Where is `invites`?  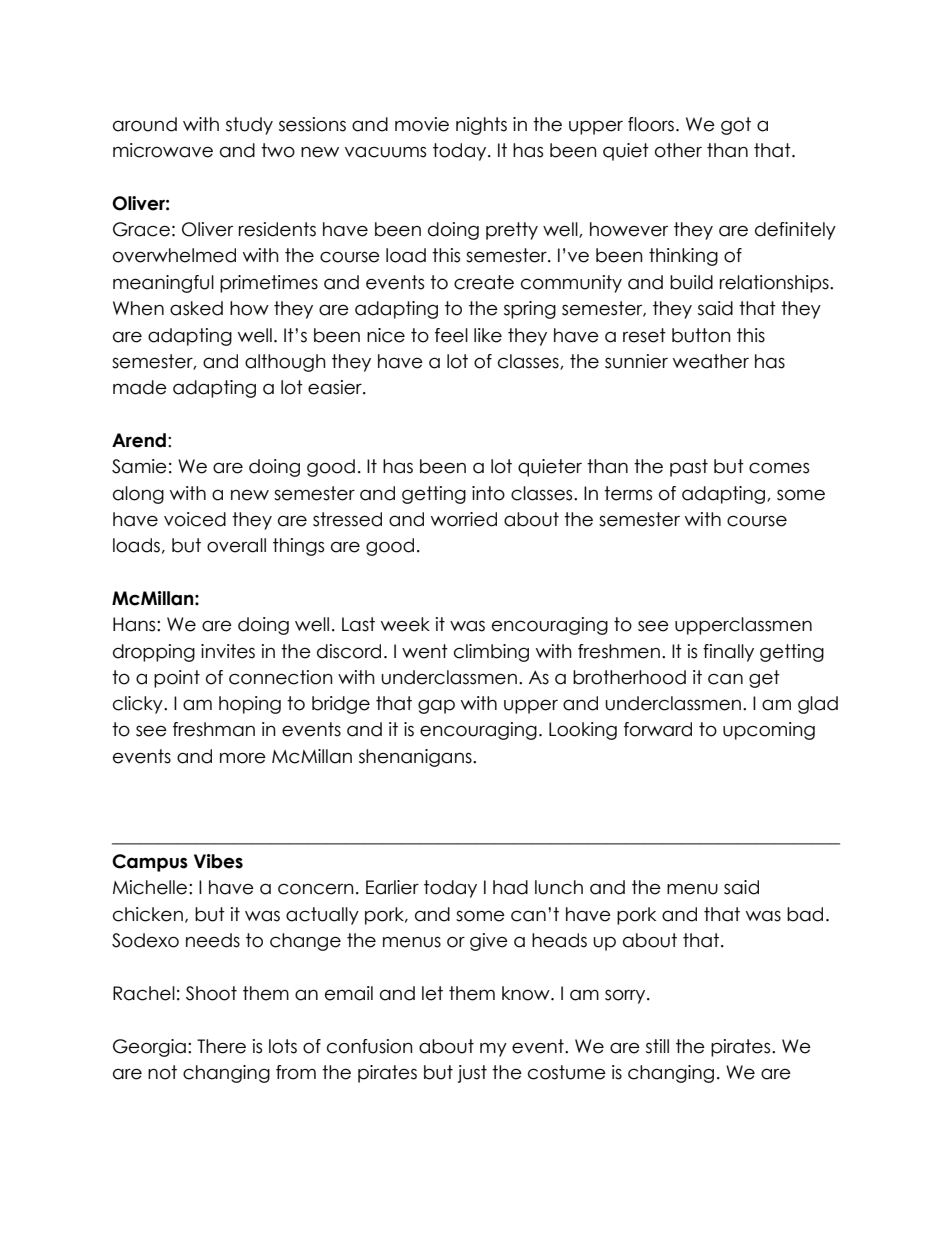 invites is located at coordinates (228, 651).
